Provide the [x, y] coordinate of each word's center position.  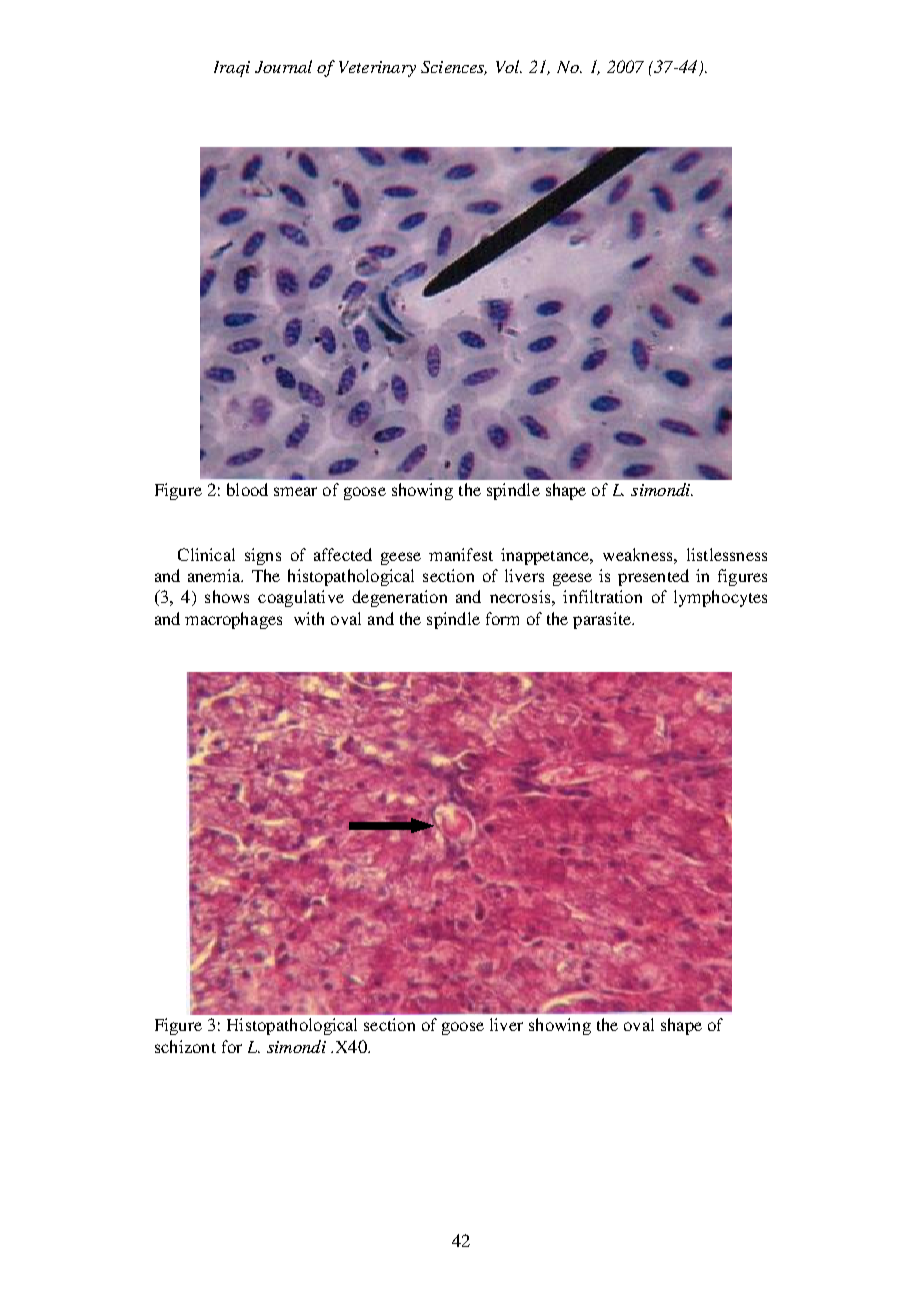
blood [247, 489]
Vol [509, 66]
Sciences [454, 68]
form [502, 618]
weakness [639, 554]
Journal [283, 66]
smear [295, 491]
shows [227, 596]
